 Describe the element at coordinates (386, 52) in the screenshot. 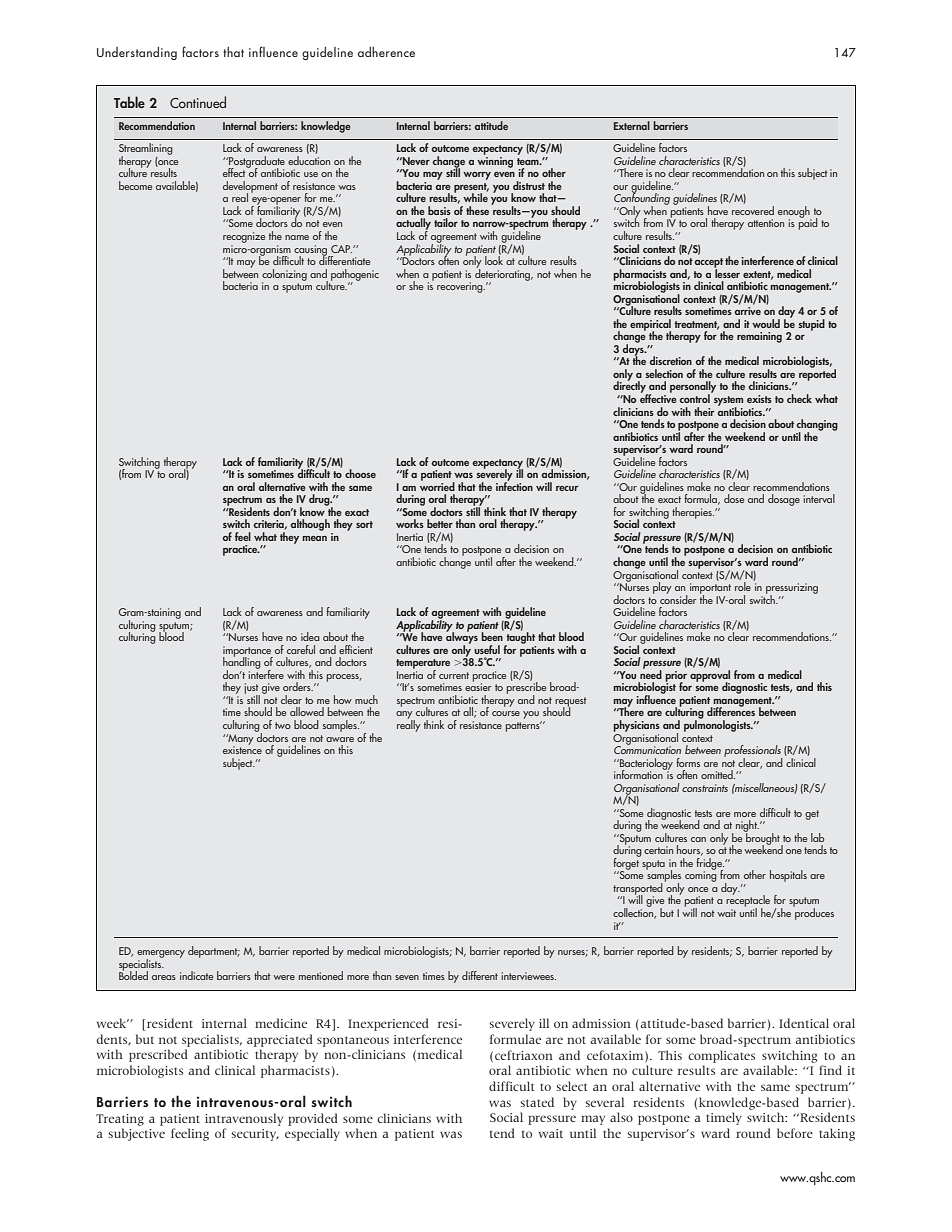

I see `adherence` at that location.
